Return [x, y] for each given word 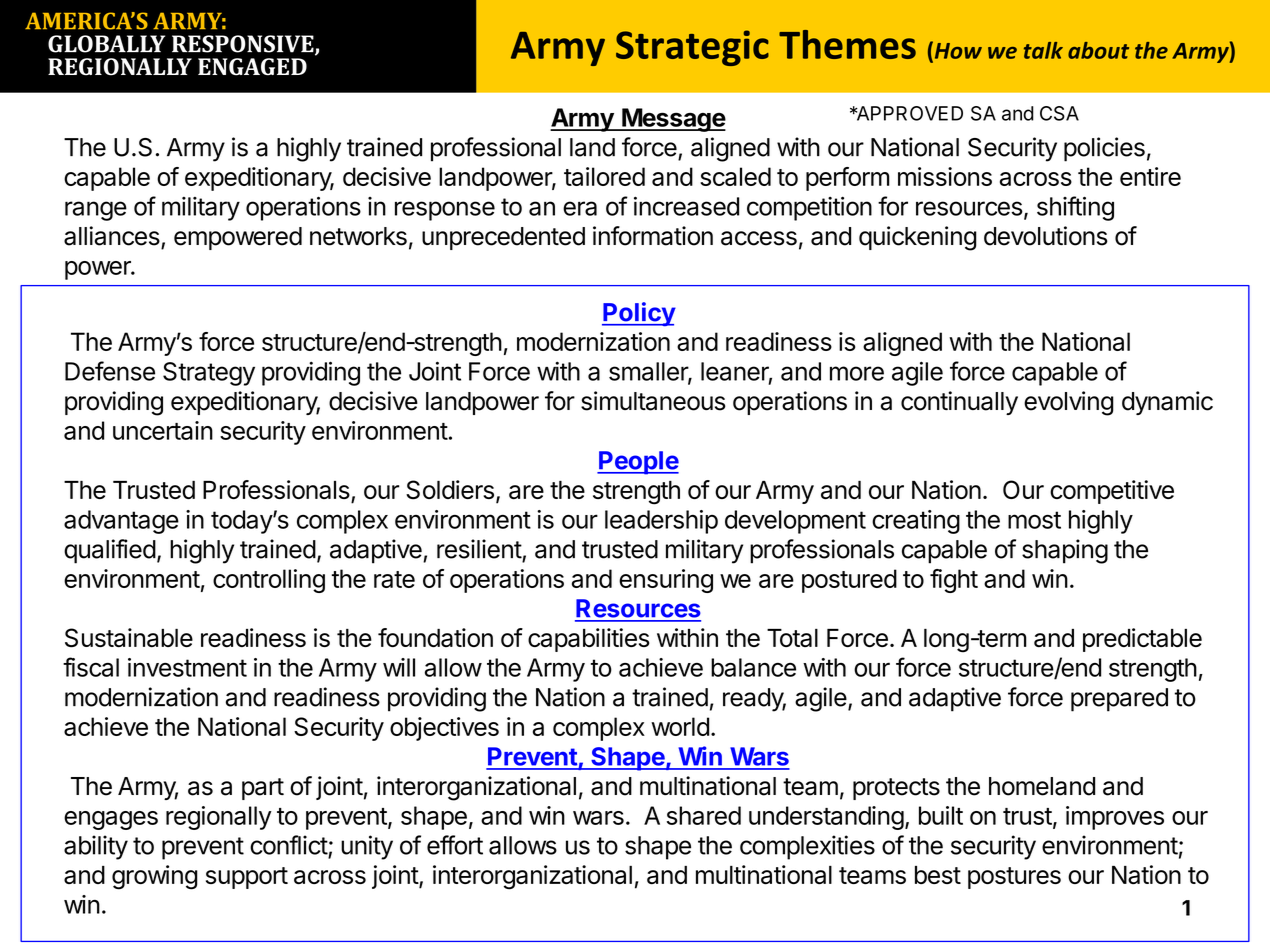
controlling [269, 581]
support [247, 878]
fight [954, 581]
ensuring [666, 581]
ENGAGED [252, 67]
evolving [1069, 403]
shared [704, 815]
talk [1043, 50]
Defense [110, 371]
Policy [639, 314]
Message [673, 120]
